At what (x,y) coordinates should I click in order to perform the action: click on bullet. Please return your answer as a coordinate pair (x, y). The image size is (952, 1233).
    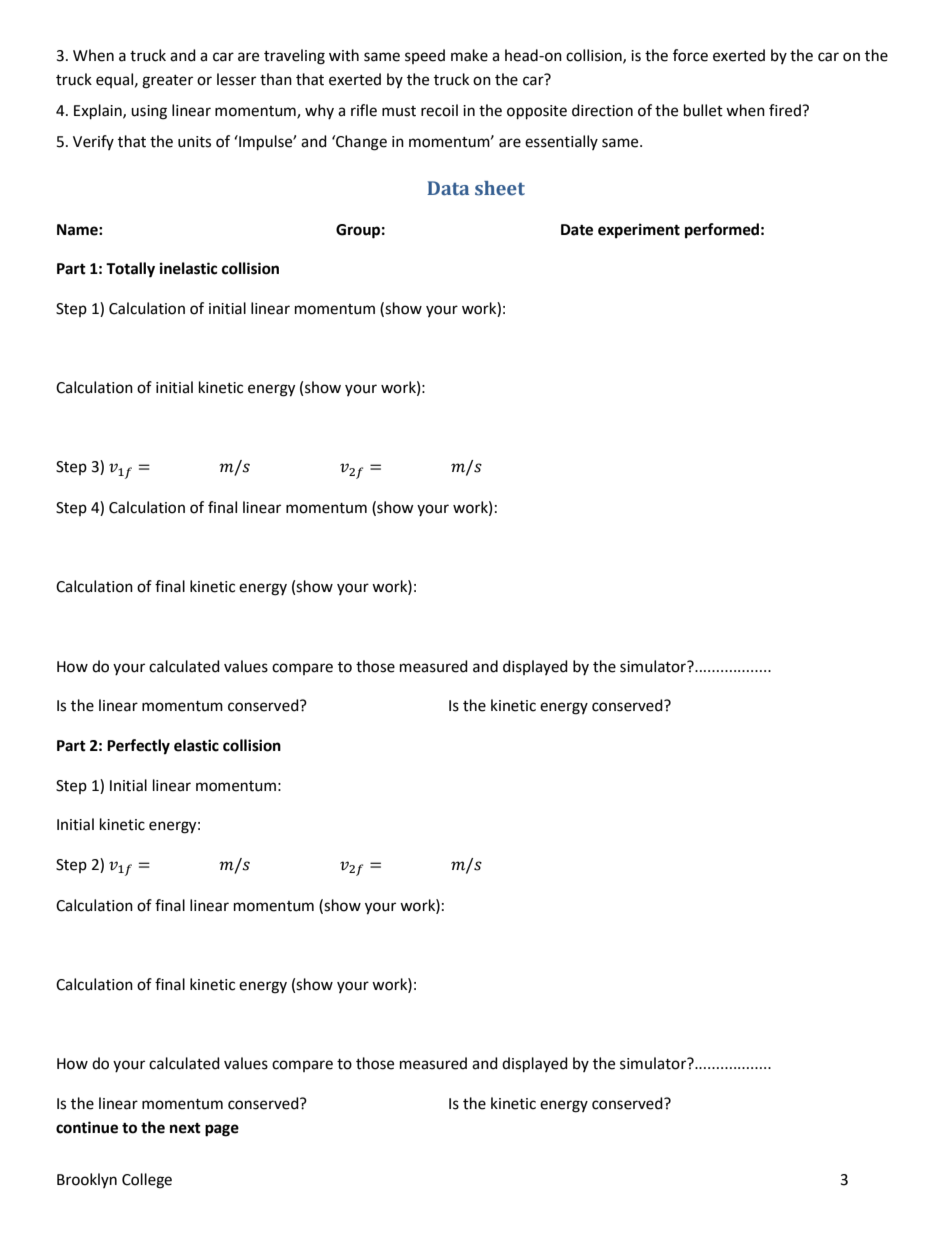
    Looking at the image, I should click on (703, 110).
